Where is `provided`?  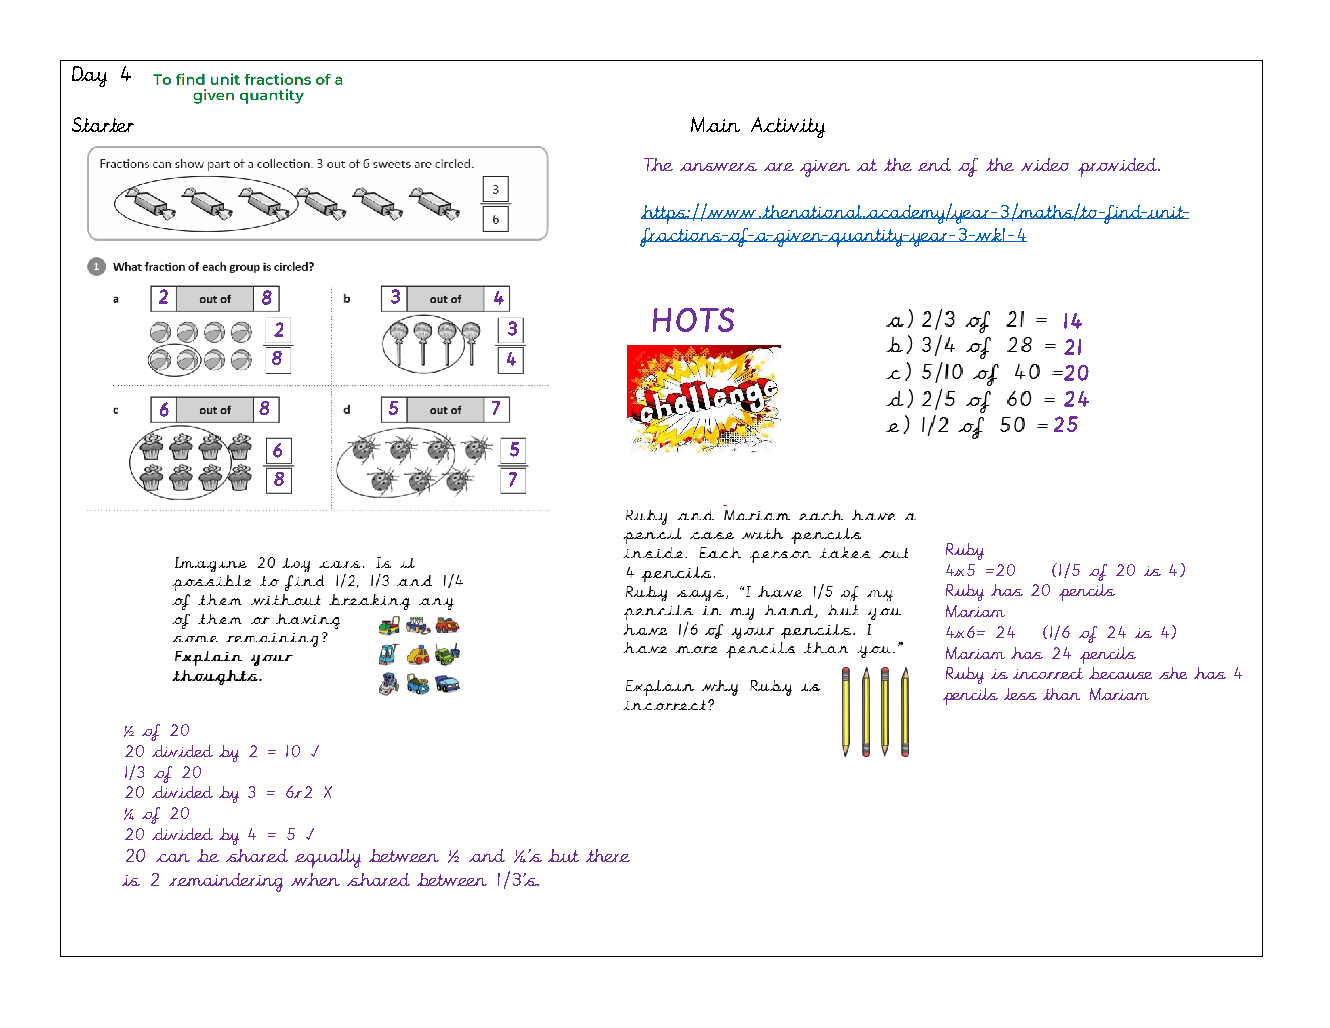
provided is located at coordinates (1119, 167).
